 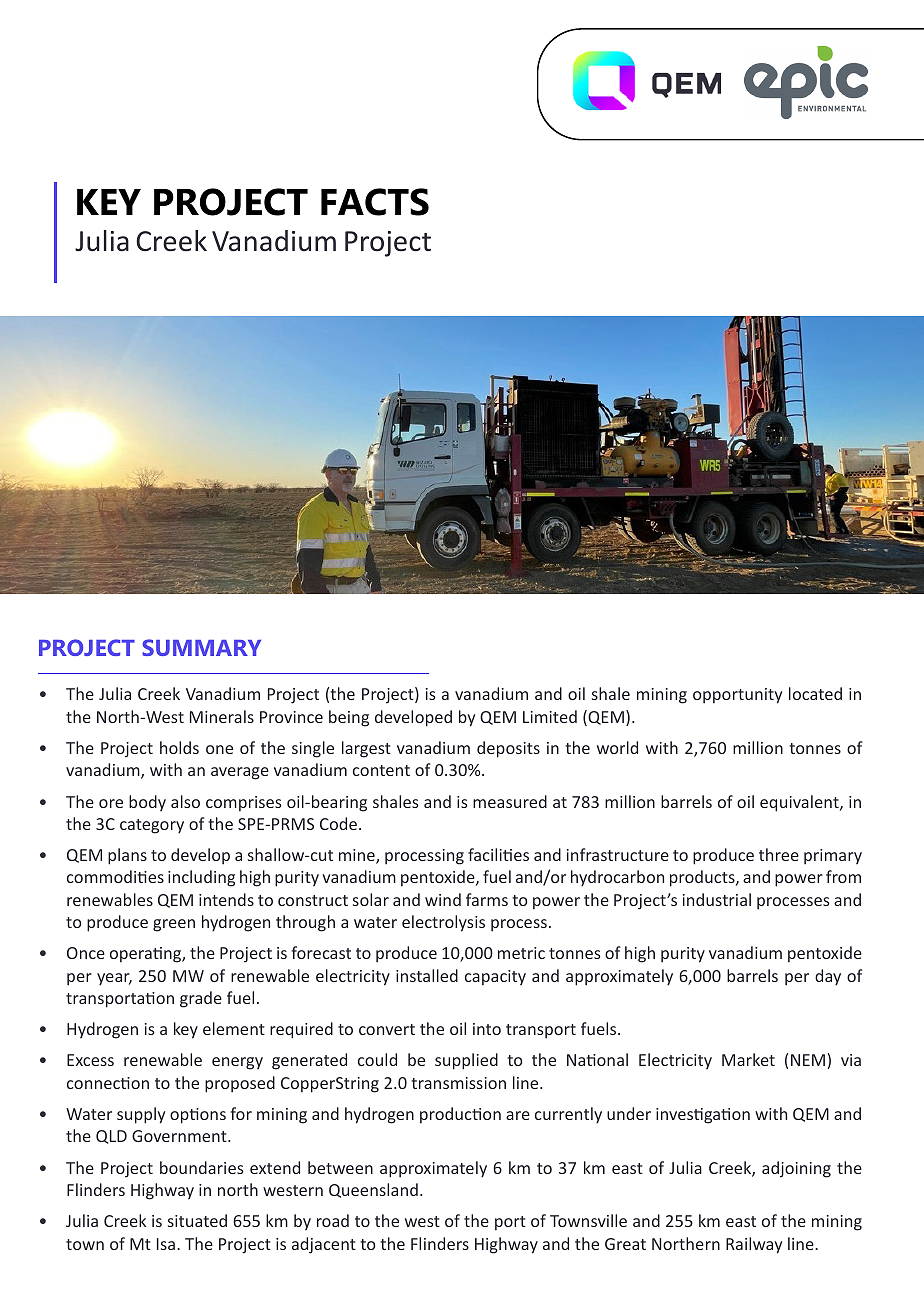 I want to click on holds, so click(x=179, y=747).
